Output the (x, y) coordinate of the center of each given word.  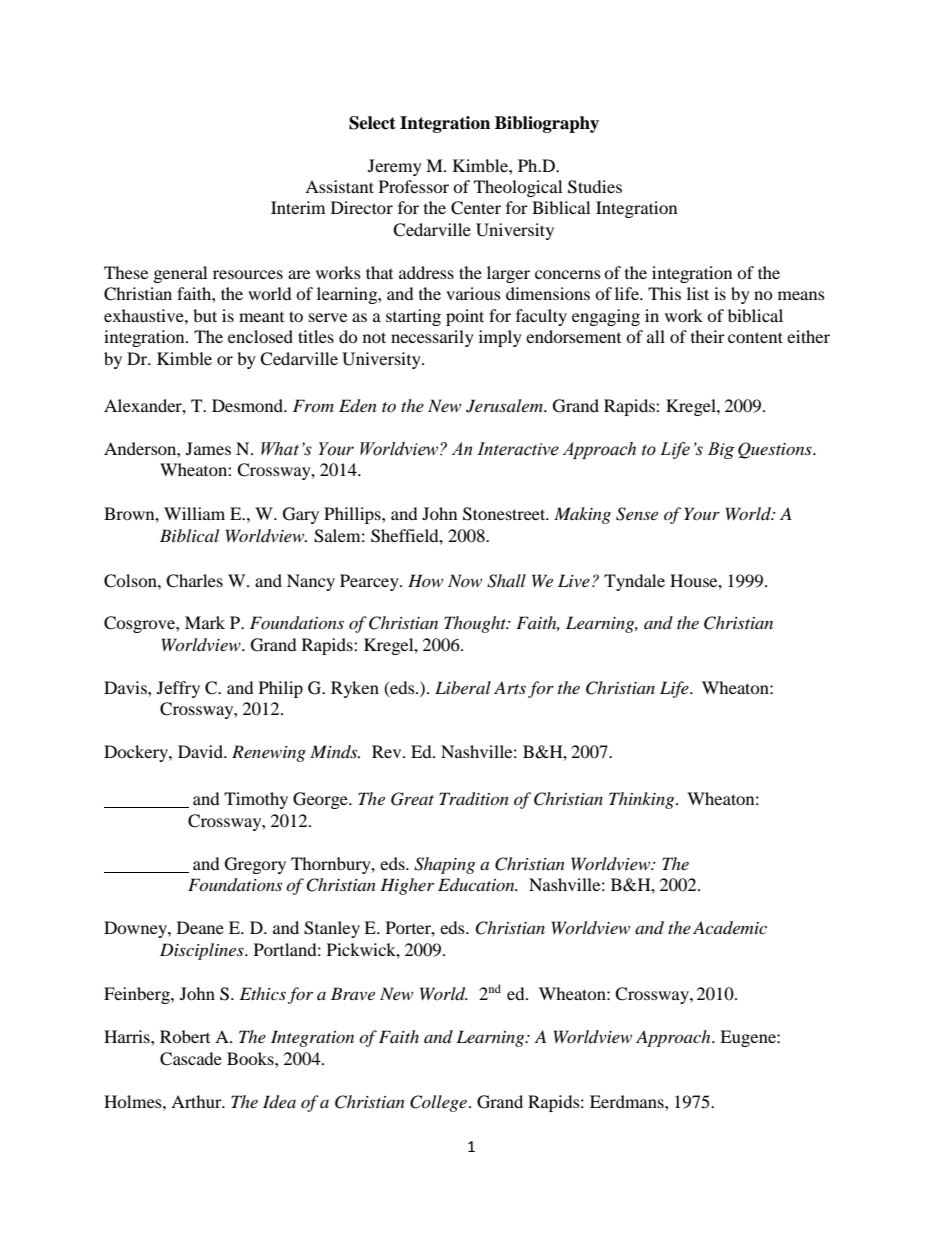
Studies (595, 187)
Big (721, 450)
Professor (414, 186)
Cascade (191, 1059)
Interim (298, 207)
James (208, 448)
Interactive (518, 449)
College (438, 1103)
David (201, 751)
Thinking (643, 800)
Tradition (474, 799)
